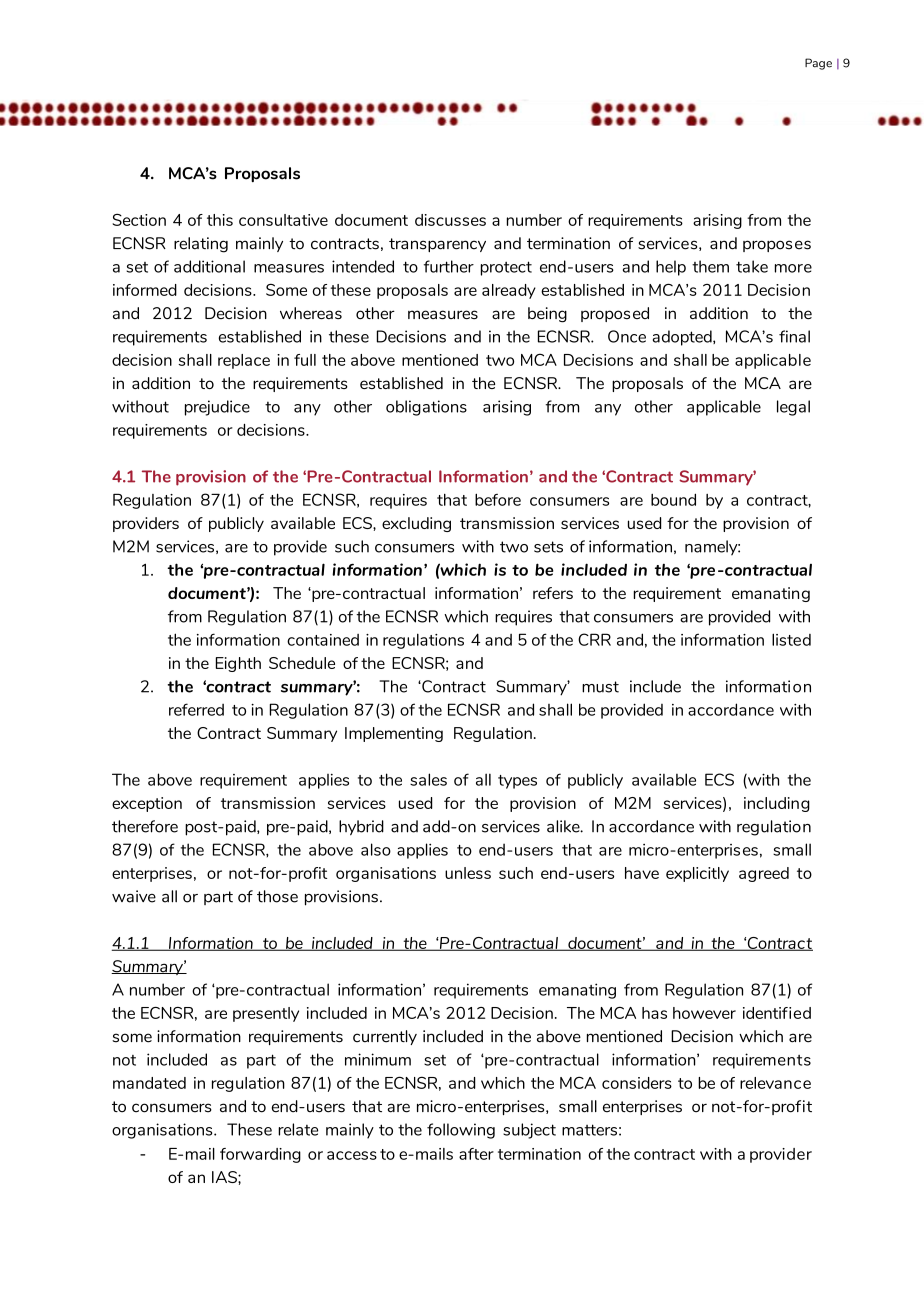 The width and height of the page is (924, 1308). I want to click on types, so click(517, 782).
